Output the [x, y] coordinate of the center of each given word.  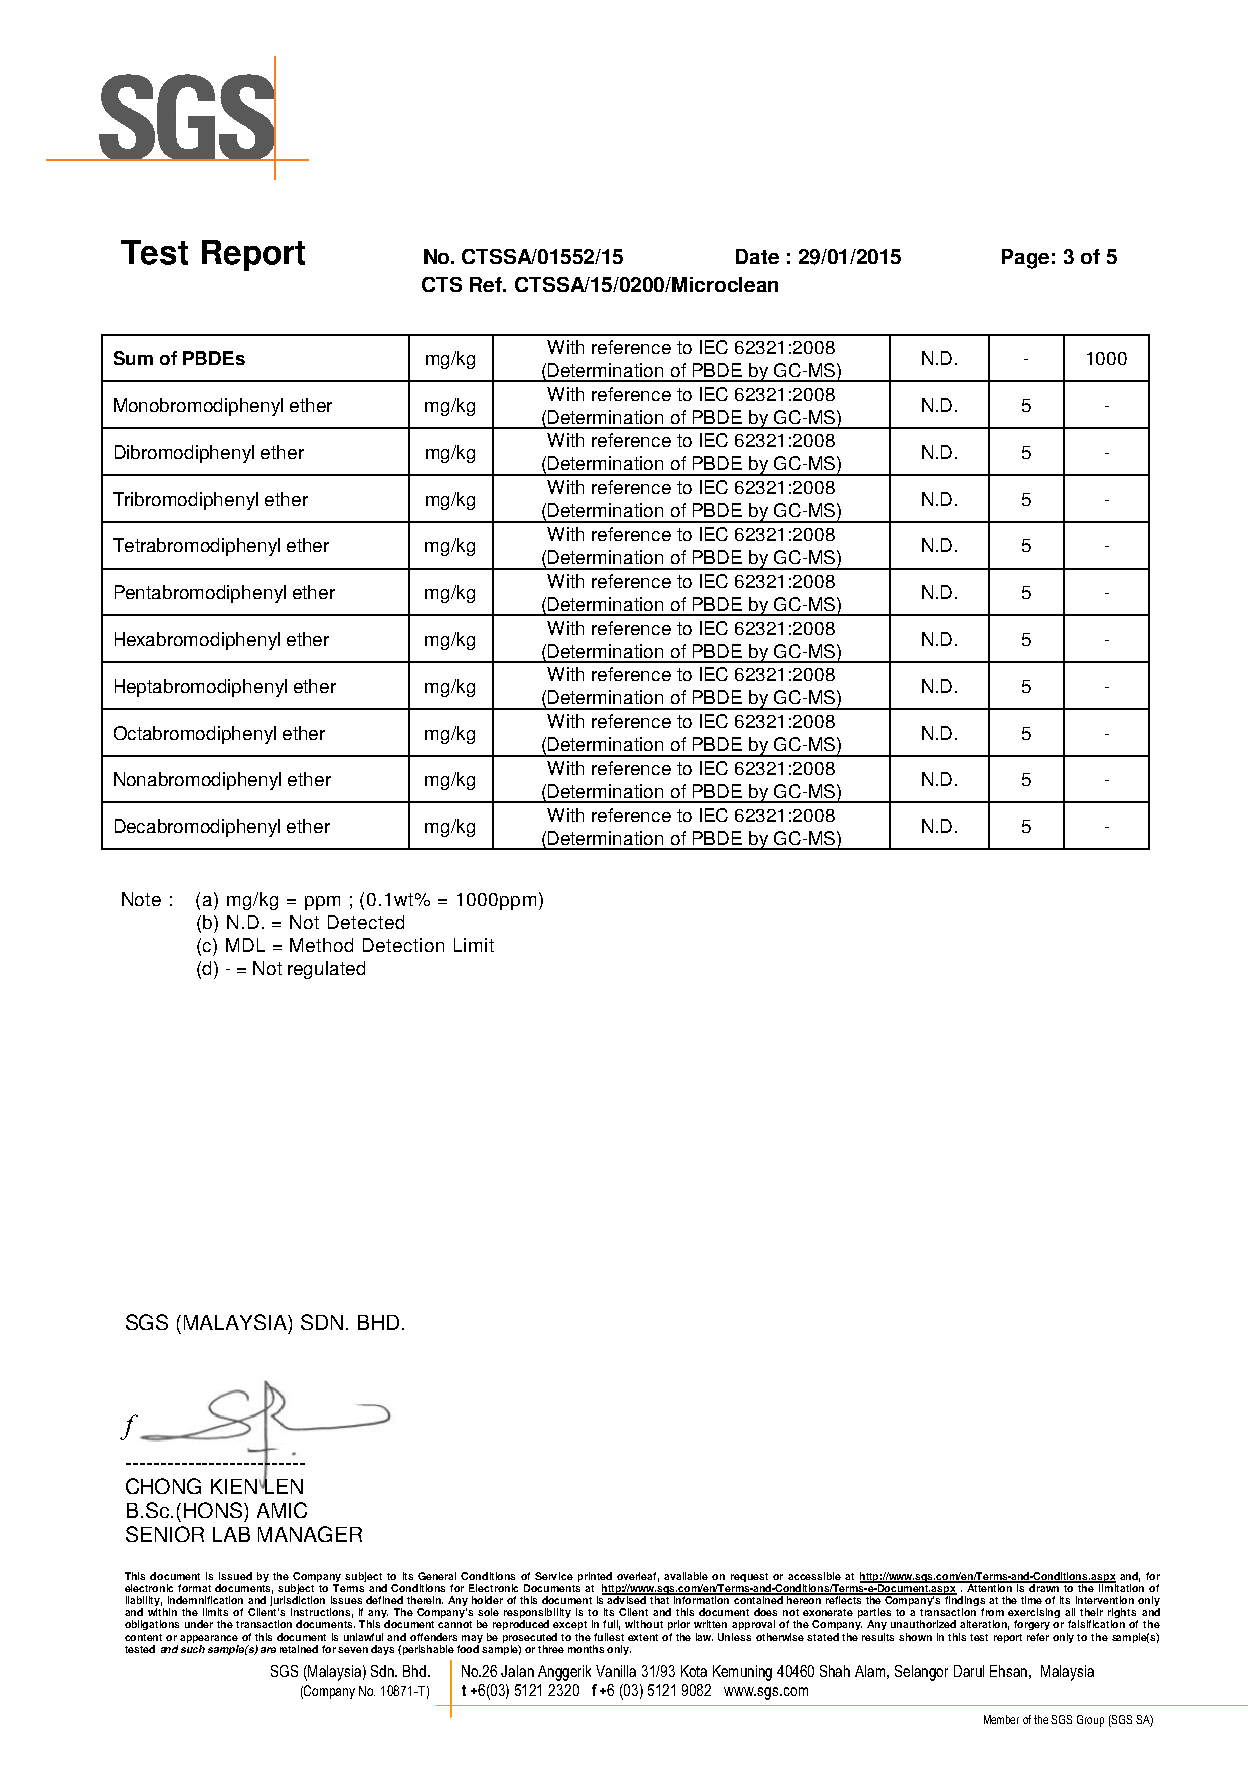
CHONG [163, 1486]
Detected [366, 922]
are [268, 1650]
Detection [403, 945]
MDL [245, 945]
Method [321, 945]
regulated [326, 970]
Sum [133, 358]
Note [141, 899]
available [686, 1576]
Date [757, 256]
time [1031, 1600]
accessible [814, 1576]
